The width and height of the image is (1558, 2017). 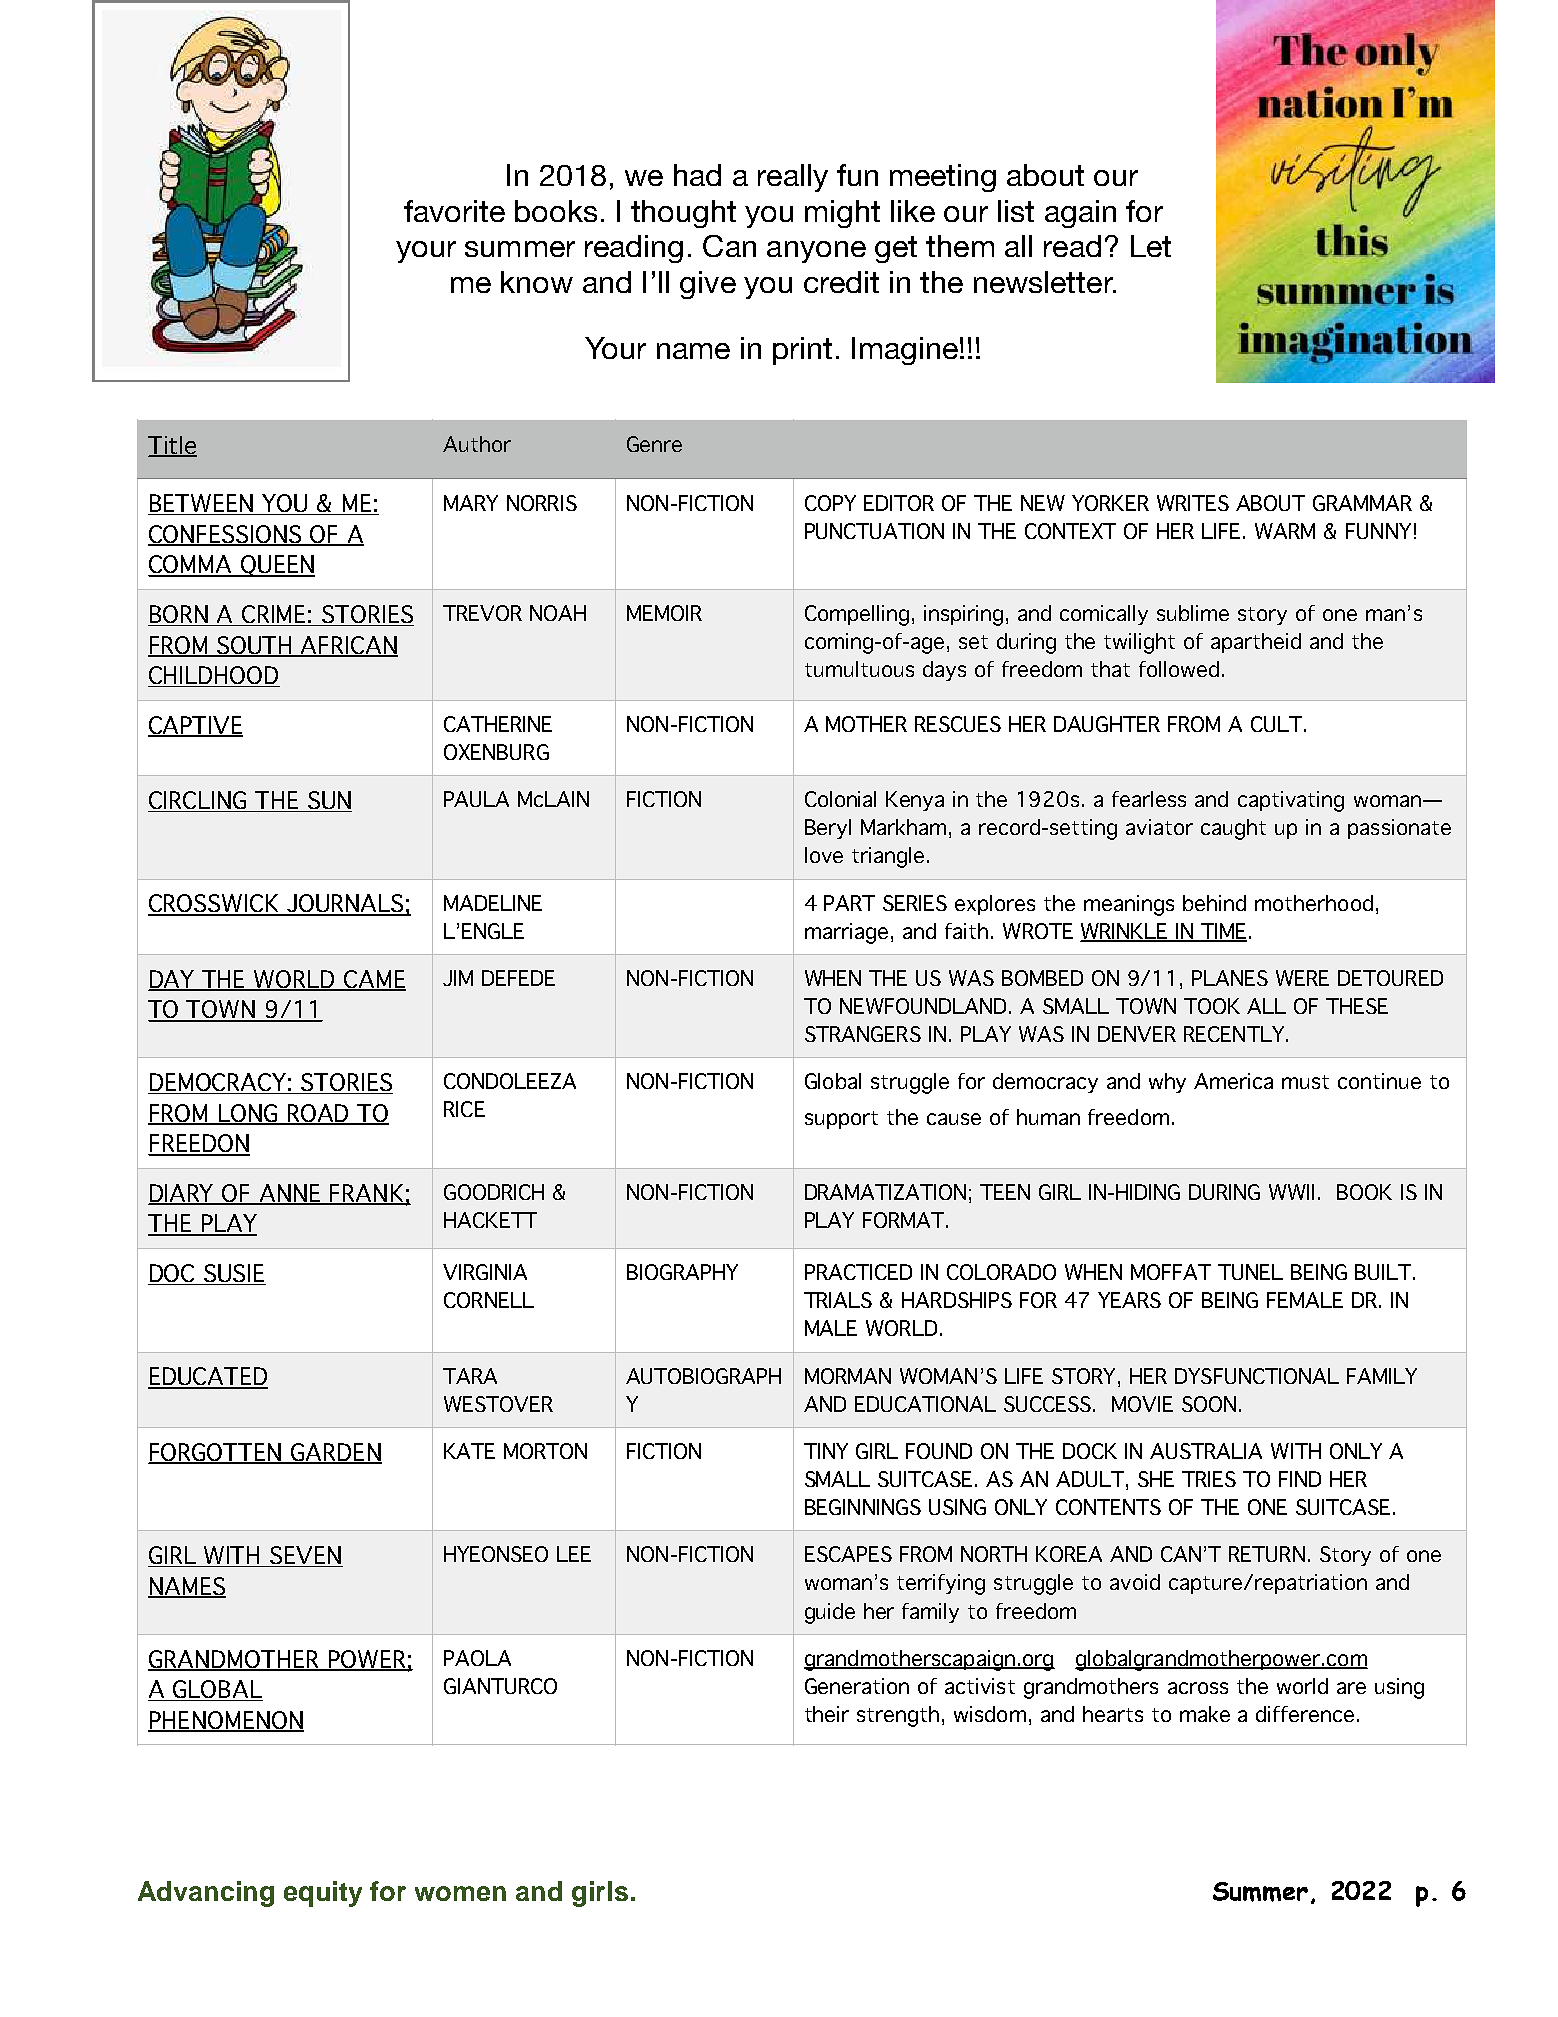 What do you see at coordinates (454, 211) in the image?
I see `favorite` at bounding box center [454, 211].
